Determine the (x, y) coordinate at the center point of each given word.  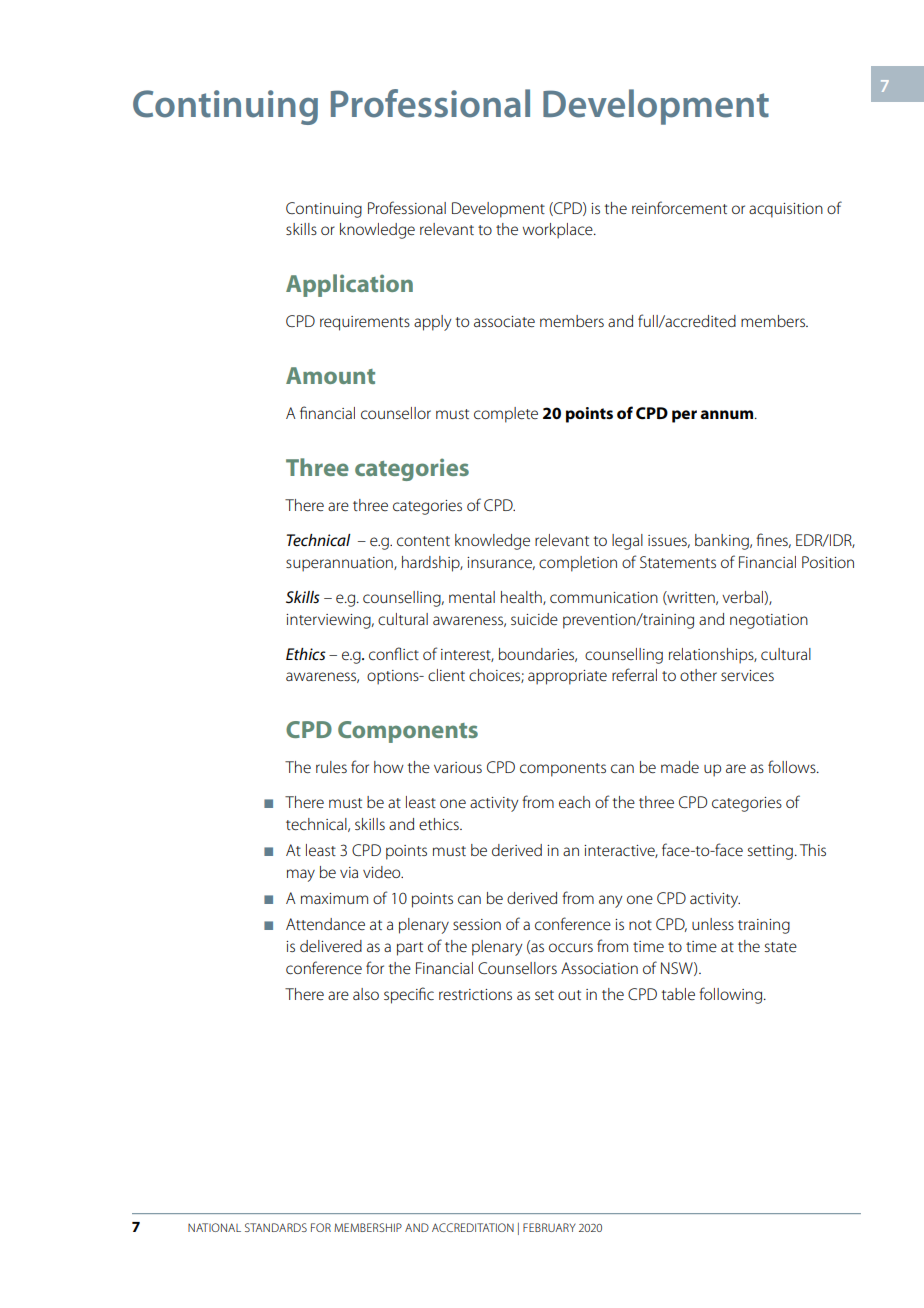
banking (723, 542)
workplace (559, 231)
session (477, 924)
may (301, 875)
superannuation (340, 564)
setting (770, 852)
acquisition (786, 210)
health (522, 598)
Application (349, 285)
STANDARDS (276, 1227)
